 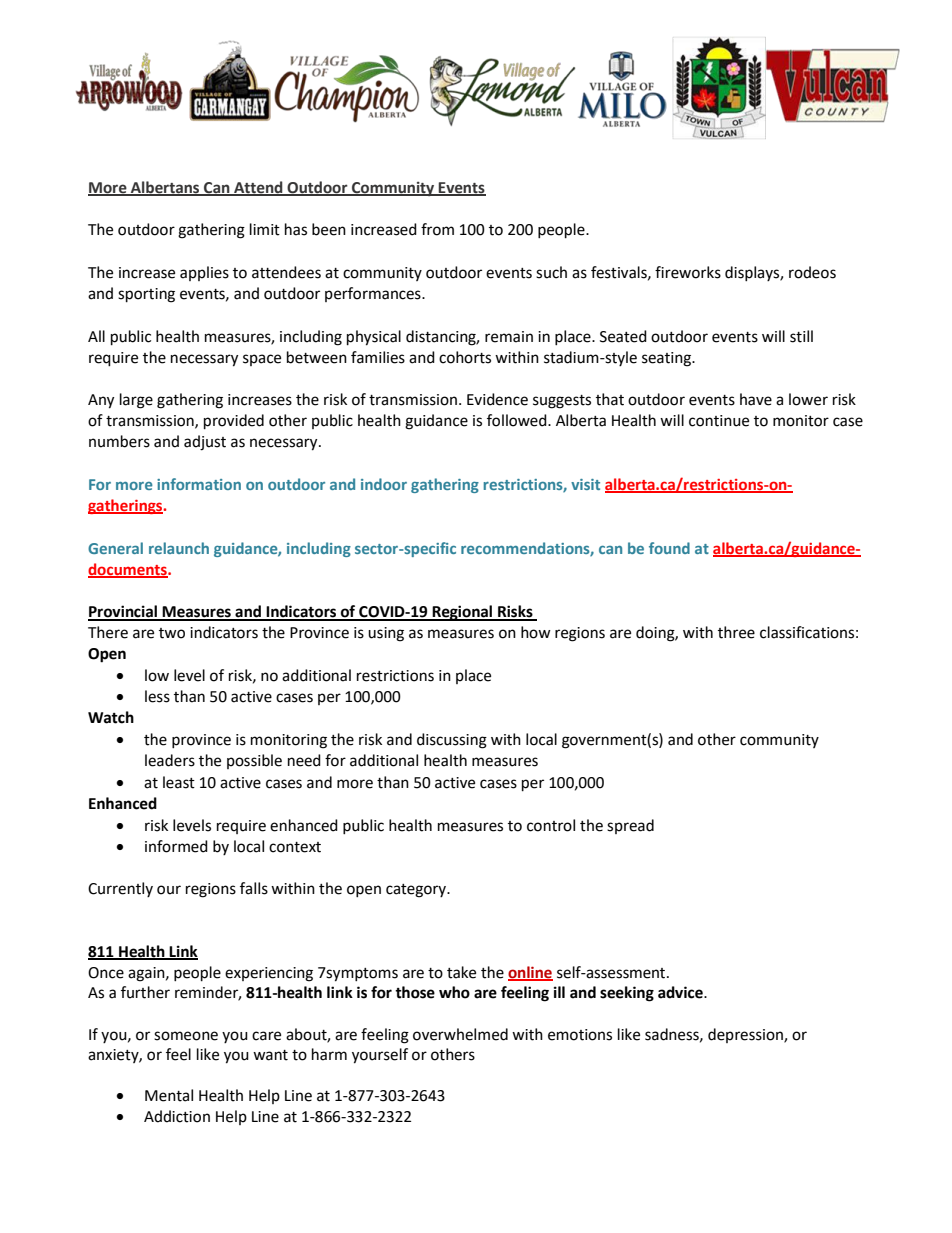 I want to click on fireworks, so click(x=688, y=272).
